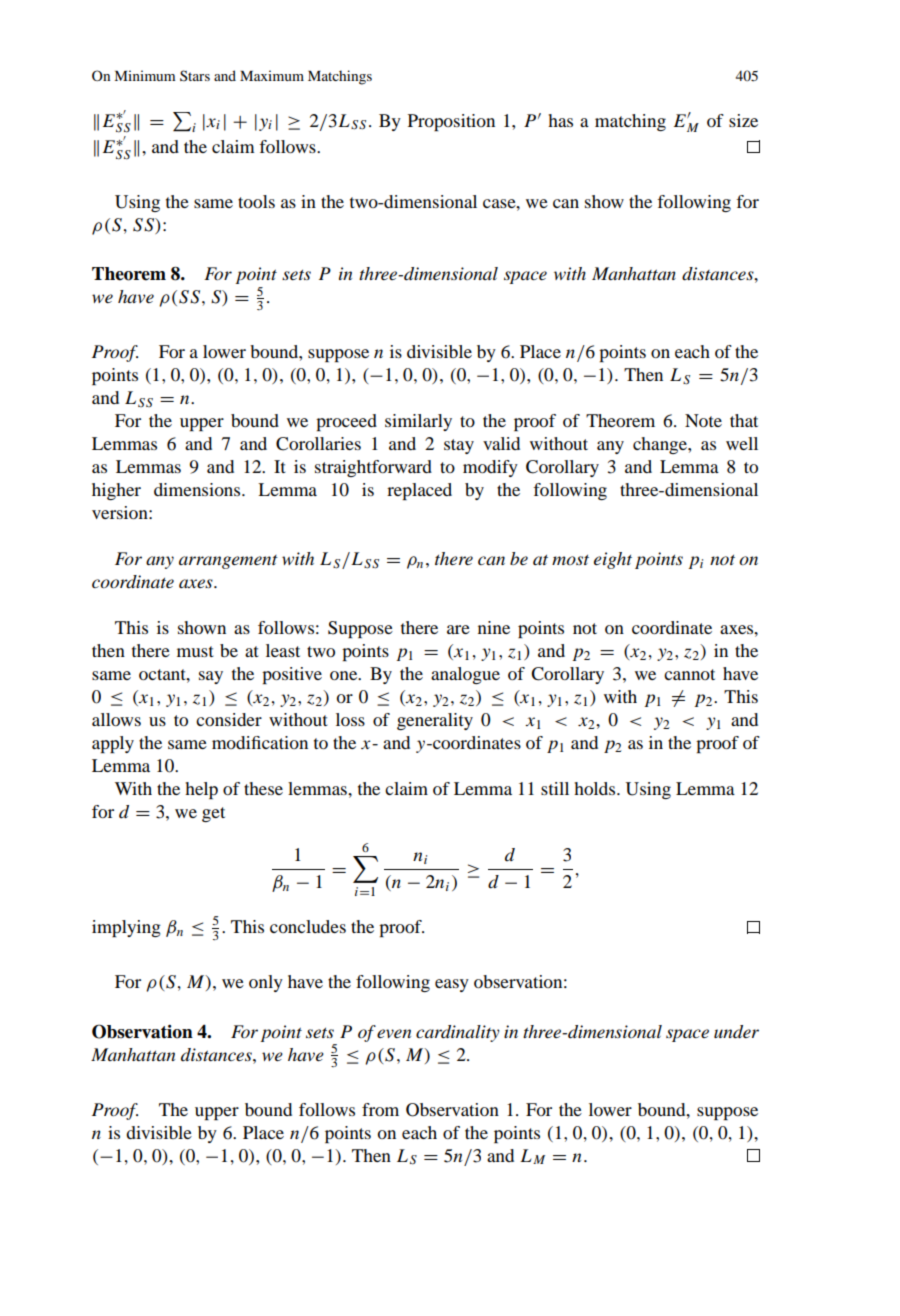 The height and width of the screenshot is (1316, 900). What do you see at coordinates (228, 562) in the screenshot?
I see `arrangement` at bounding box center [228, 562].
